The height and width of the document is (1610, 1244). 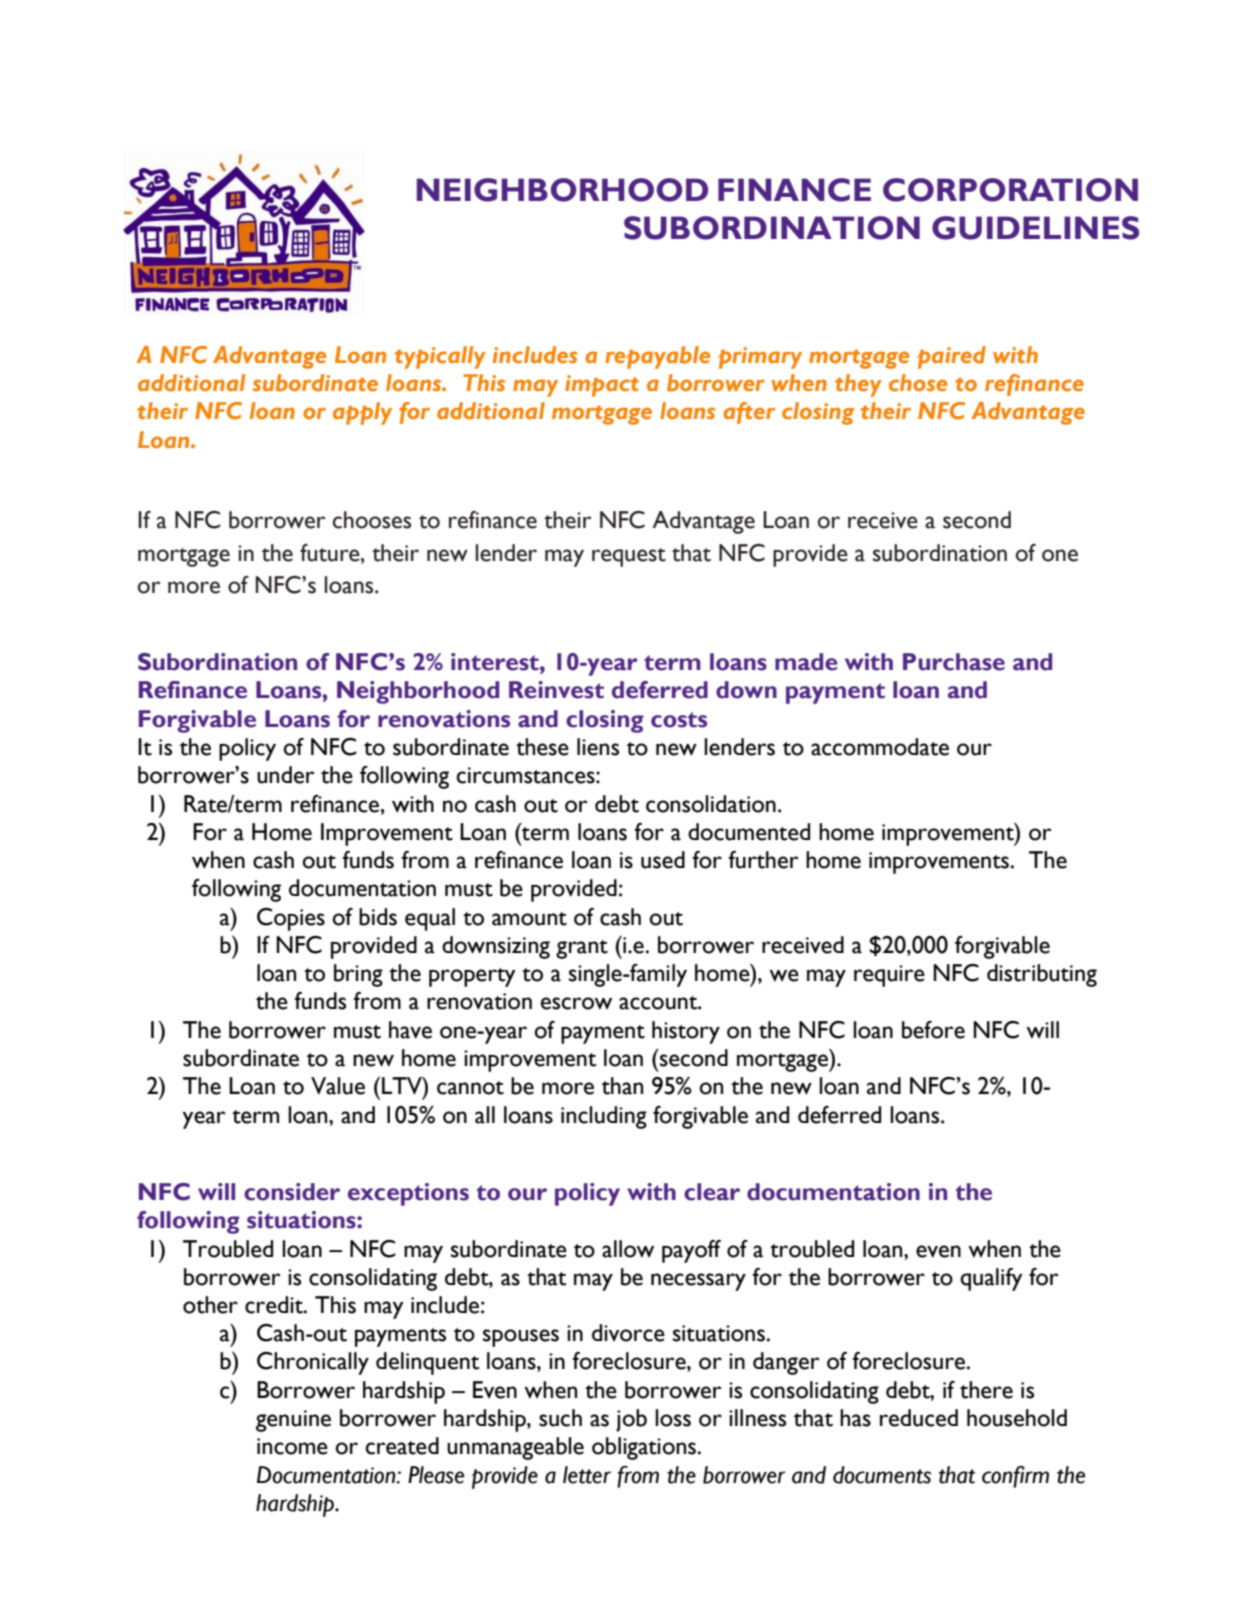 What do you see at coordinates (604, 1117) in the document?
I see `including` at bounding box center [604, 1117].
